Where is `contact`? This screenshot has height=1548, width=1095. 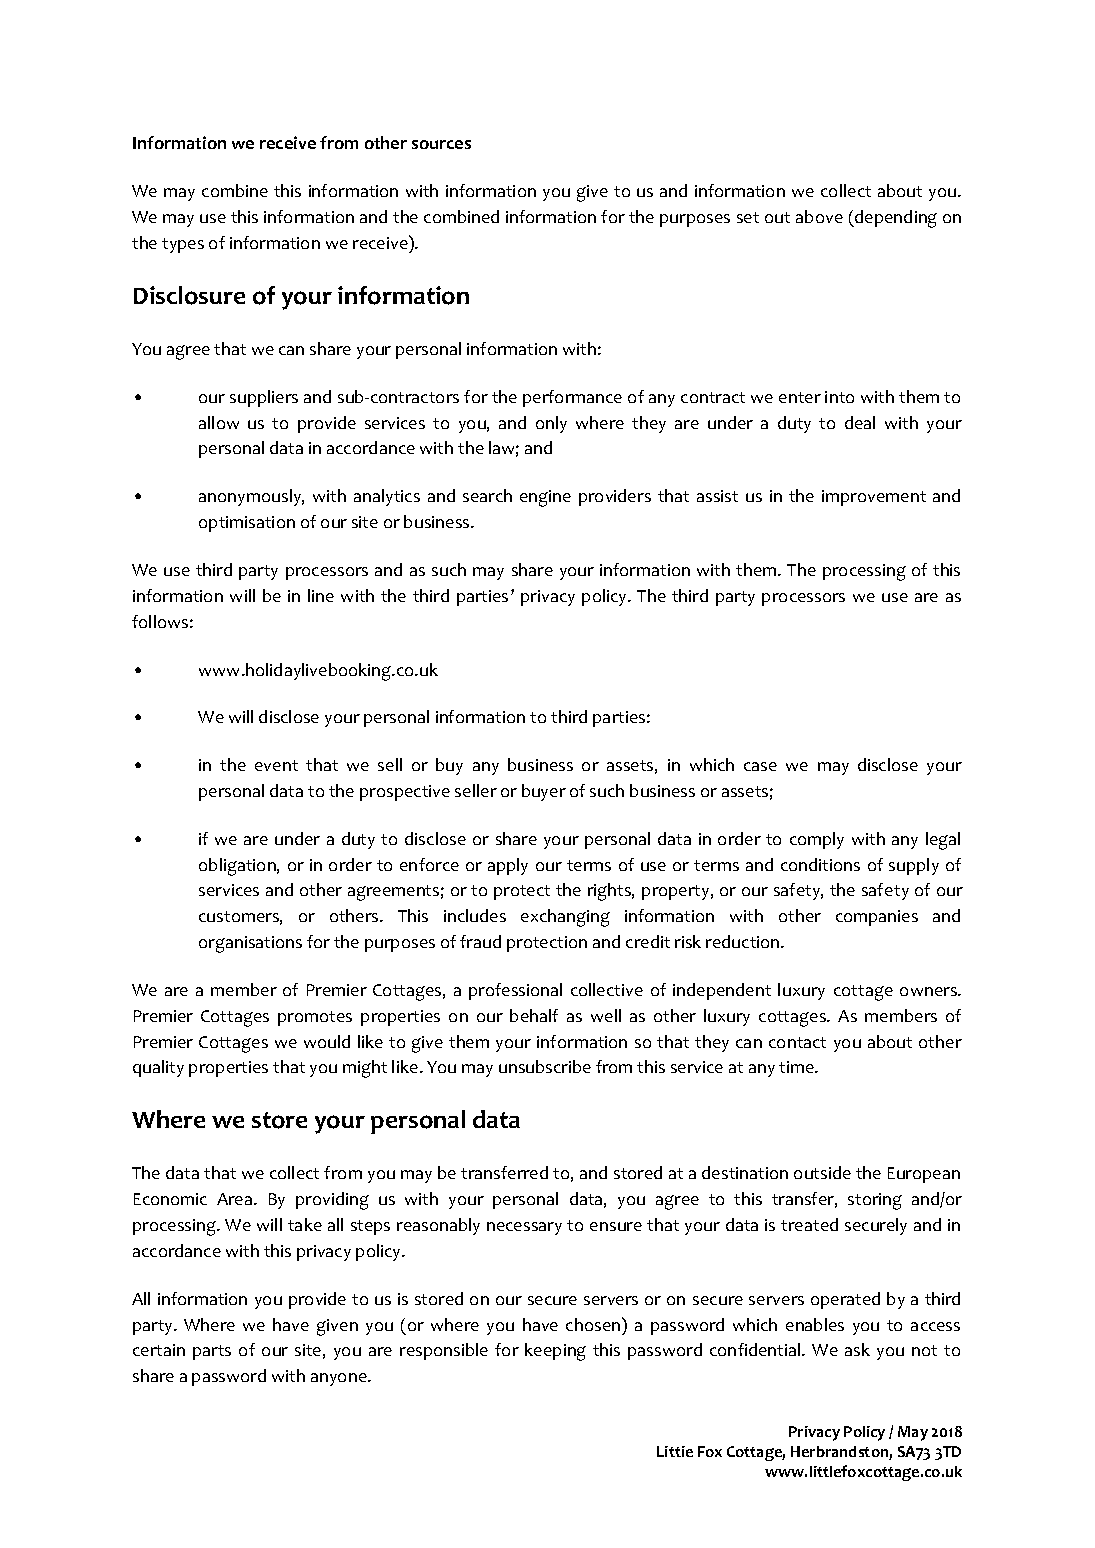
contact is located at coordinates (797, 1042).
